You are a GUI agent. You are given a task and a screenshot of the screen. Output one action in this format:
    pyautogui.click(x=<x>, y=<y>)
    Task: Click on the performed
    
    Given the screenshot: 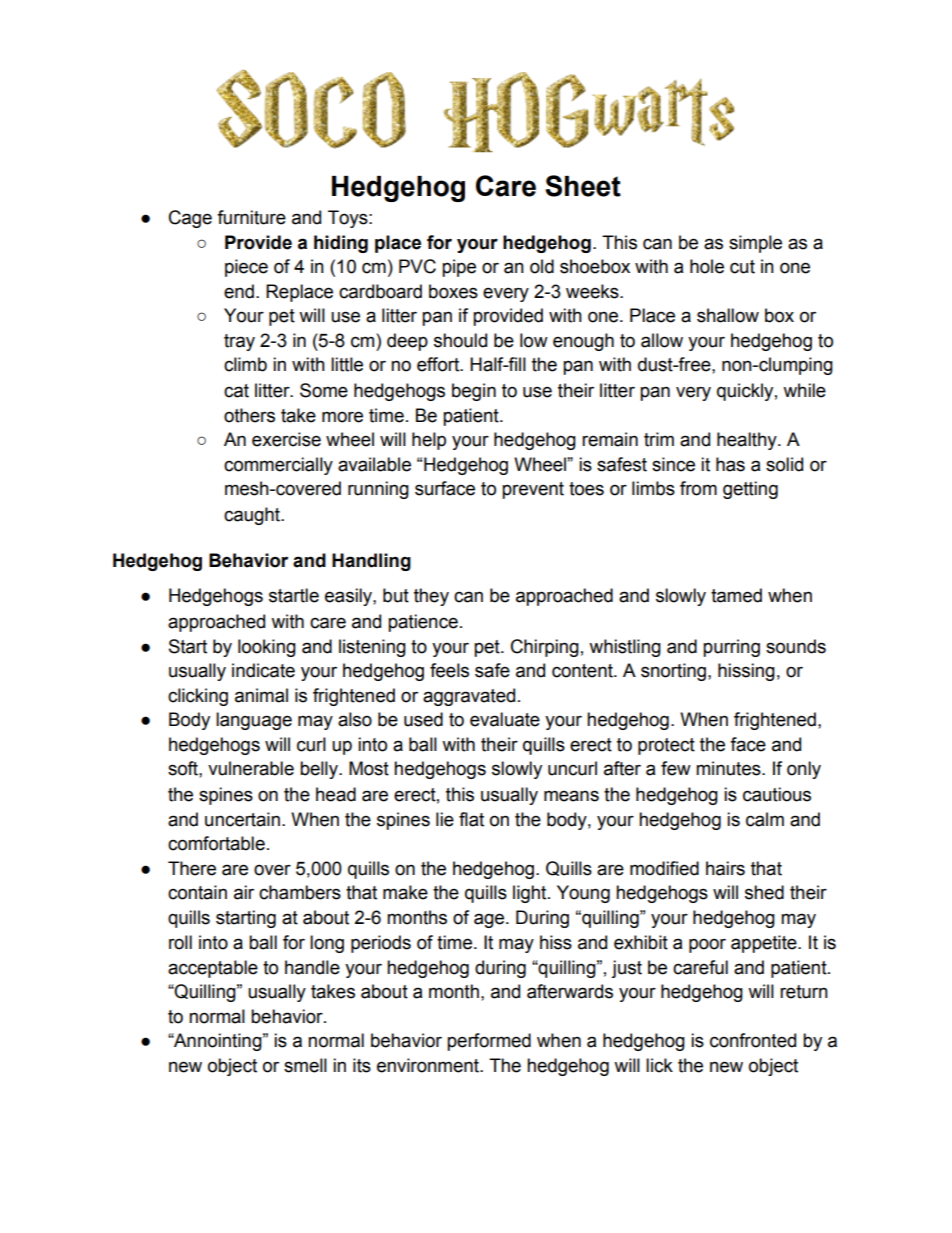 What is the action you would take?
    pyautogui.click(x=489, y=1042)
